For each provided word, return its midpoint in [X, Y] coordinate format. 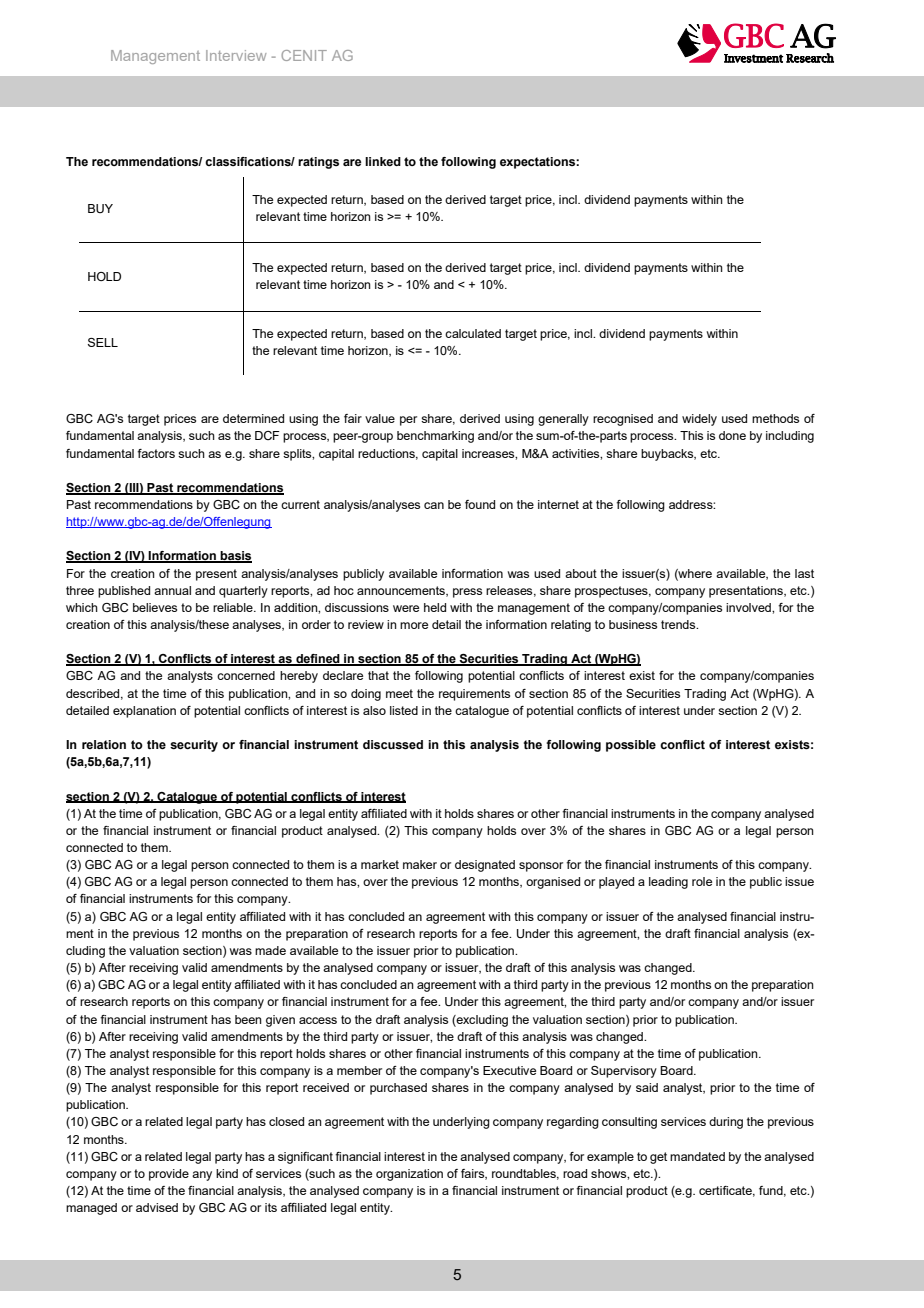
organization [409, 1175]
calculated [473, 333]
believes [155, 607]
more [414, 625]
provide [169, 1175]
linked [383, 161]
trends [679, 624]
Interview [236, 55]
